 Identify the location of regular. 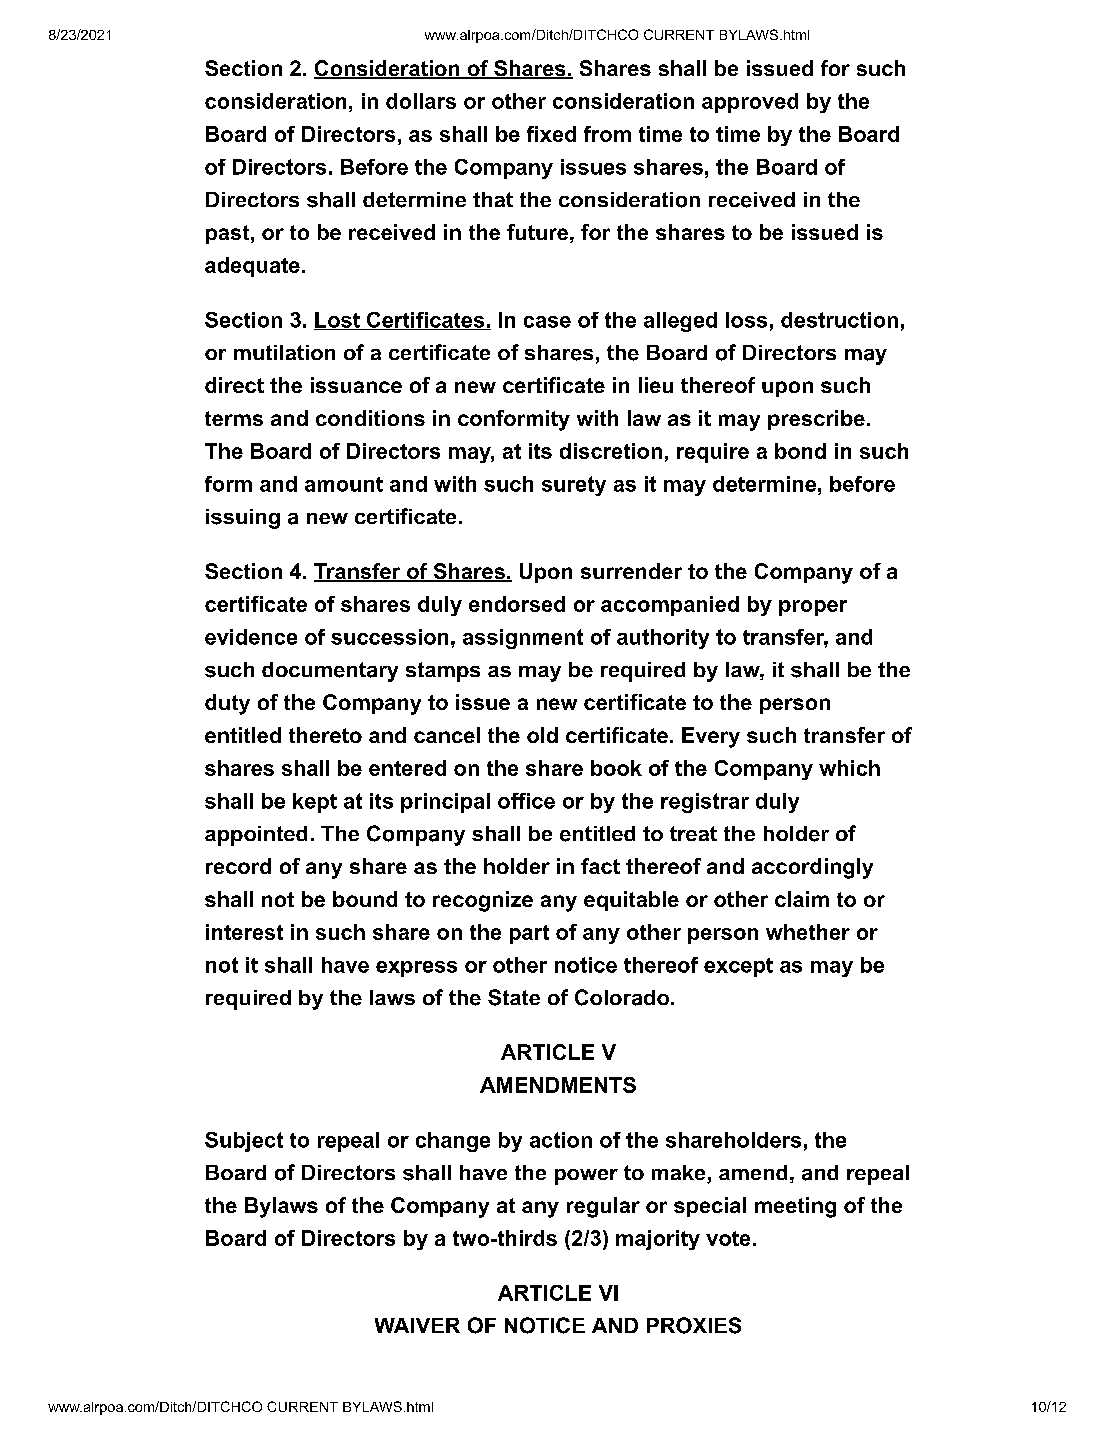
(603, 1207).
